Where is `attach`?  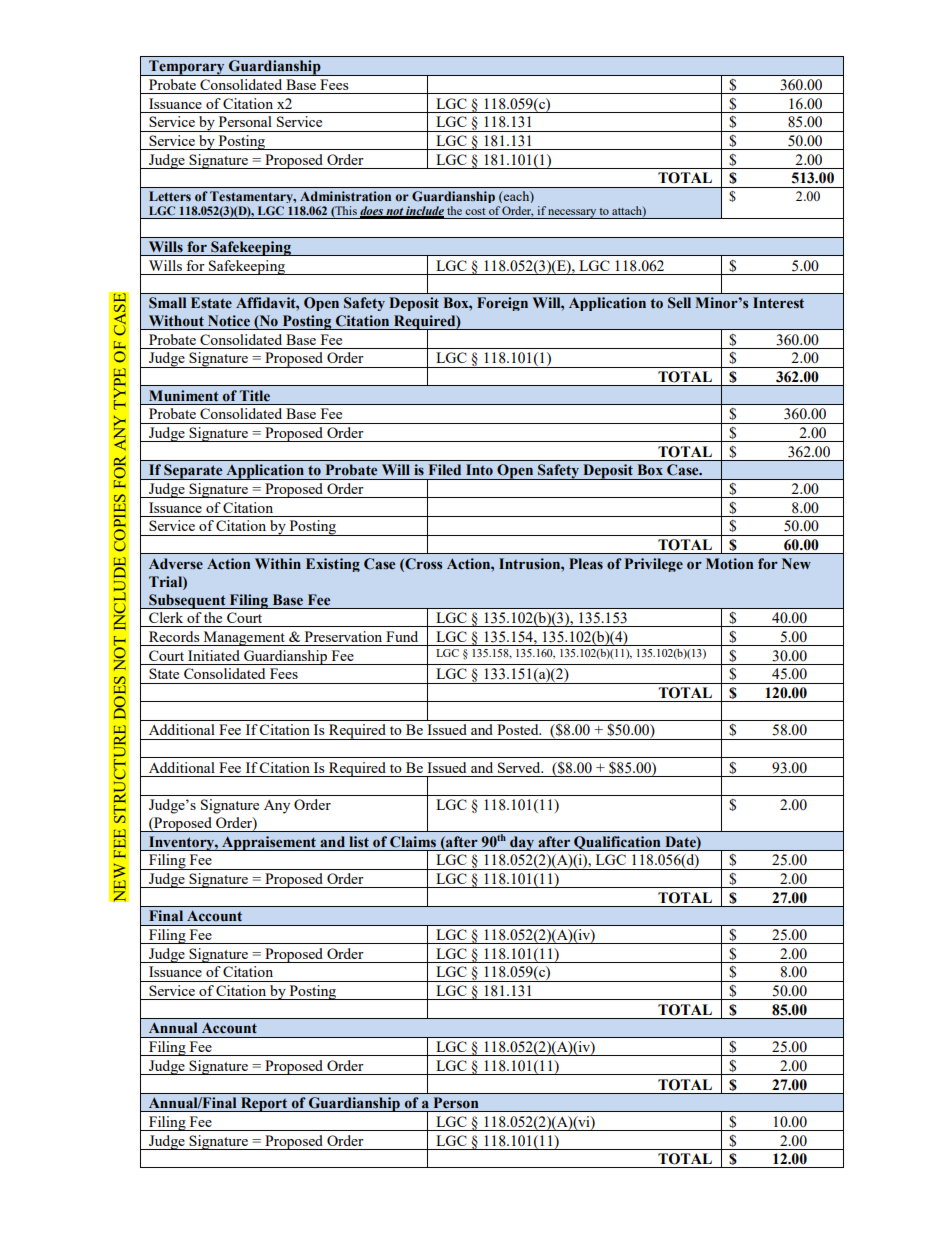 attach is located at coordinates (628, 211).
